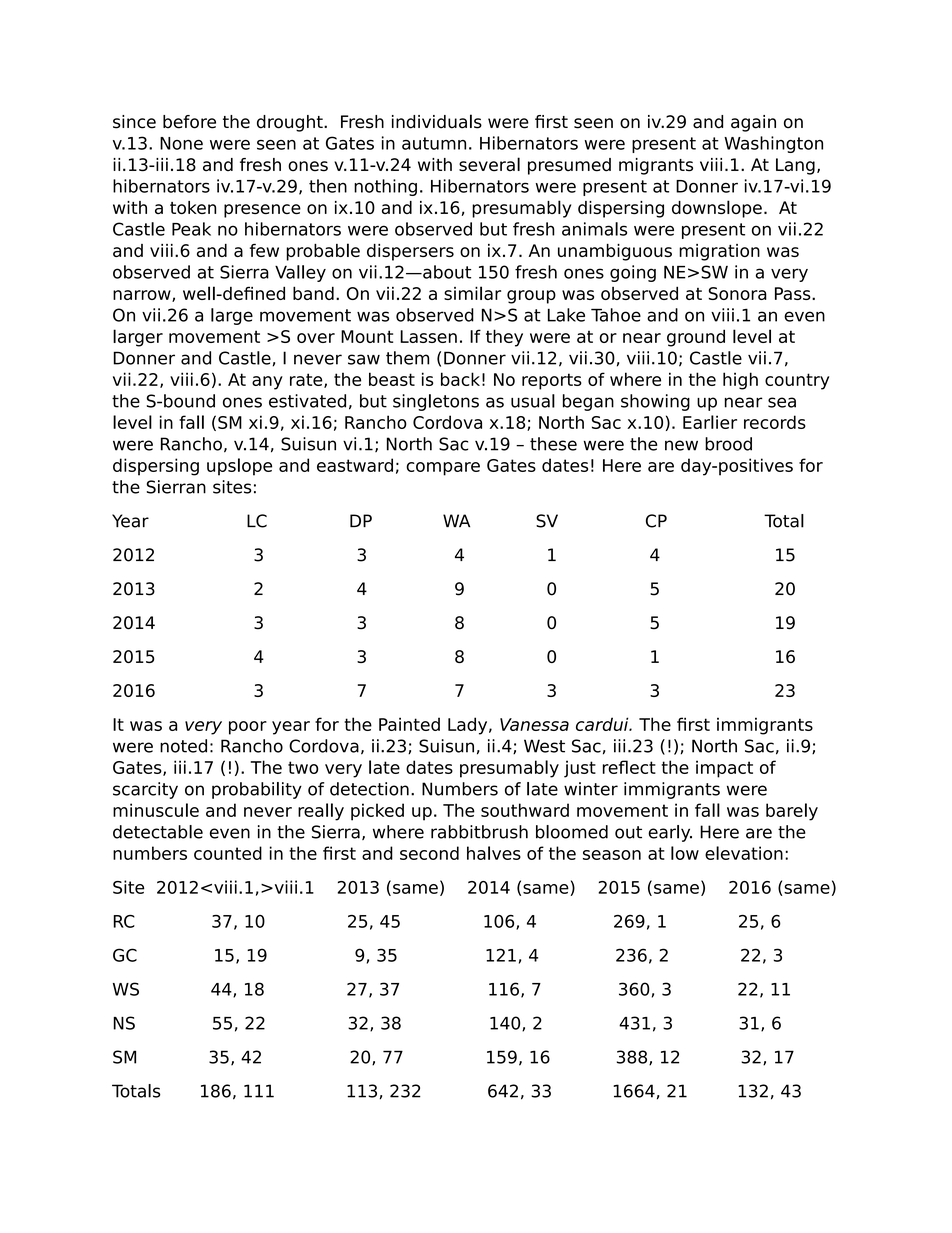  Describe the element at coordinates (460, 379) in the image. I see `back` at that location.
